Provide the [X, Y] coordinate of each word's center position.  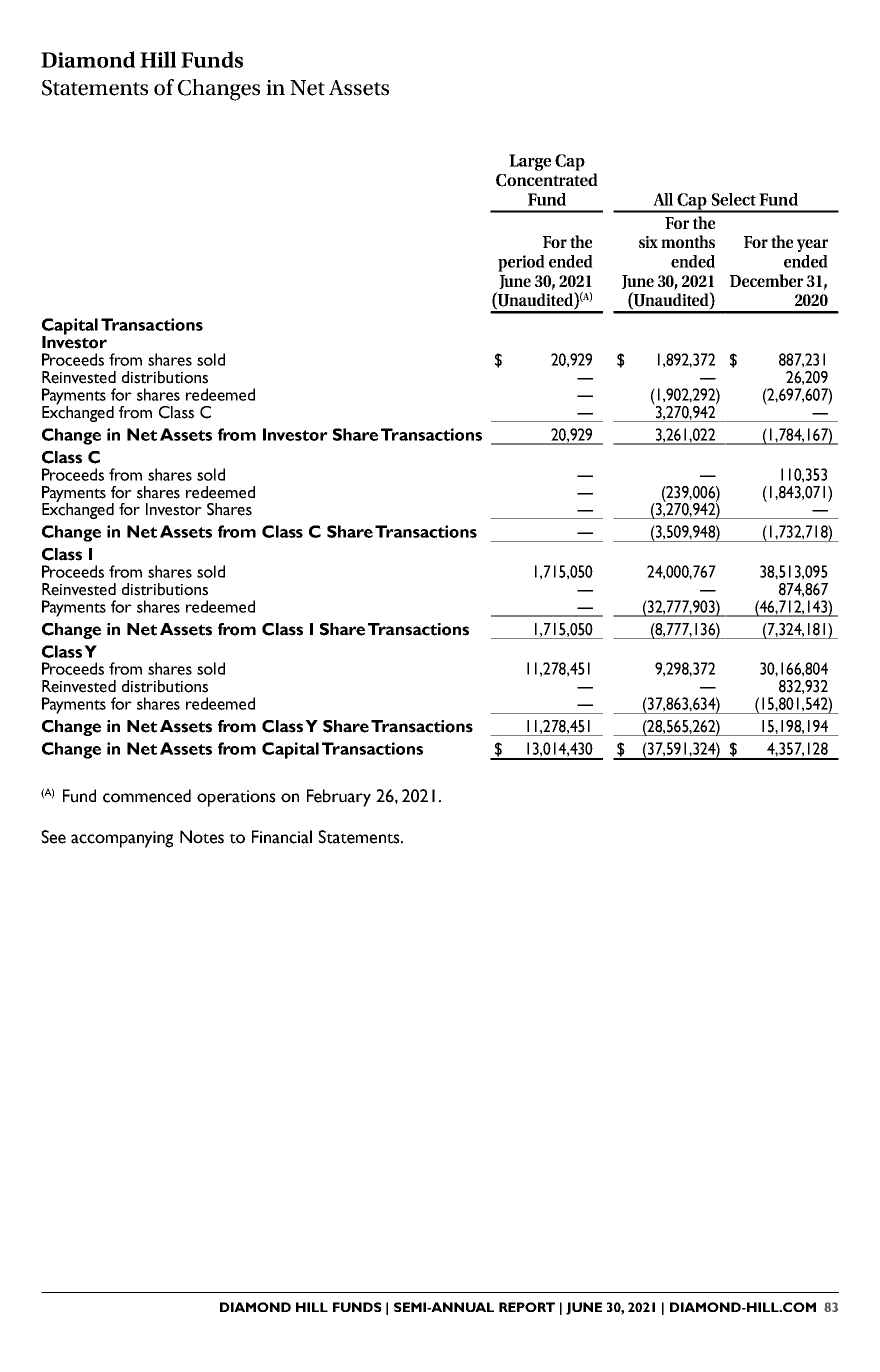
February [339, 798]
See [53, 837]
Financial [282, 837]
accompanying [122, 839]
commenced [147, 796]
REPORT [527, 1307]
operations [236, 798]
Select [733, 199]
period [521, 263]
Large [530, 162]
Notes [202, 837]
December [766, 280]
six [648, 242]
